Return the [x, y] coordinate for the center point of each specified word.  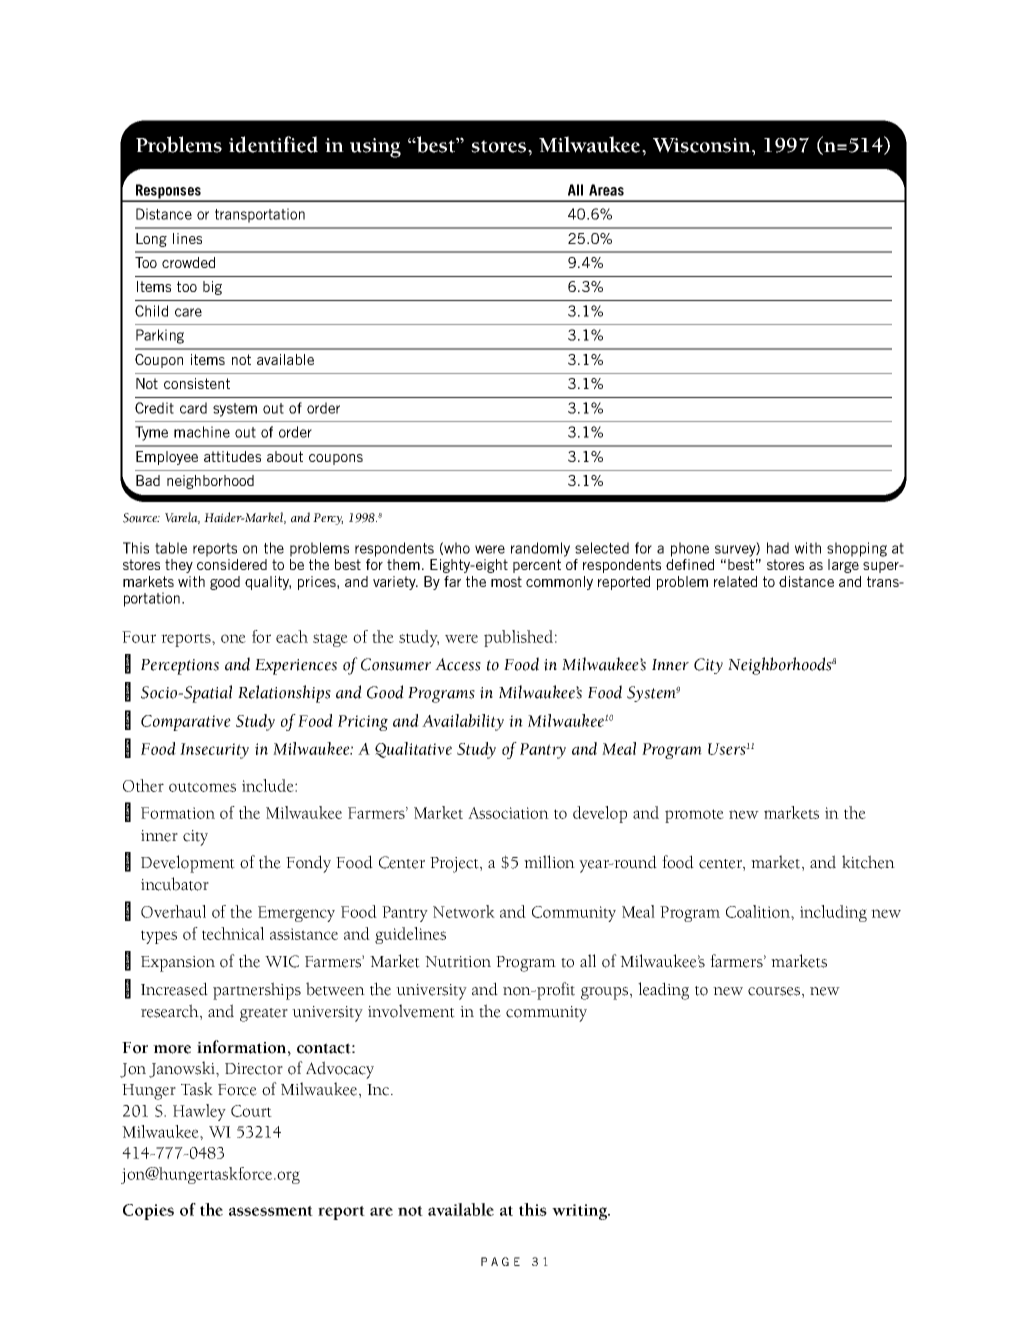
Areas [606, 190]
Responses [168, 192]
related [735, 581]
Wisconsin [703, 145]
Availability [463, 722]
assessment [271, 1211]
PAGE [500, 1261]
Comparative [186, 723]
